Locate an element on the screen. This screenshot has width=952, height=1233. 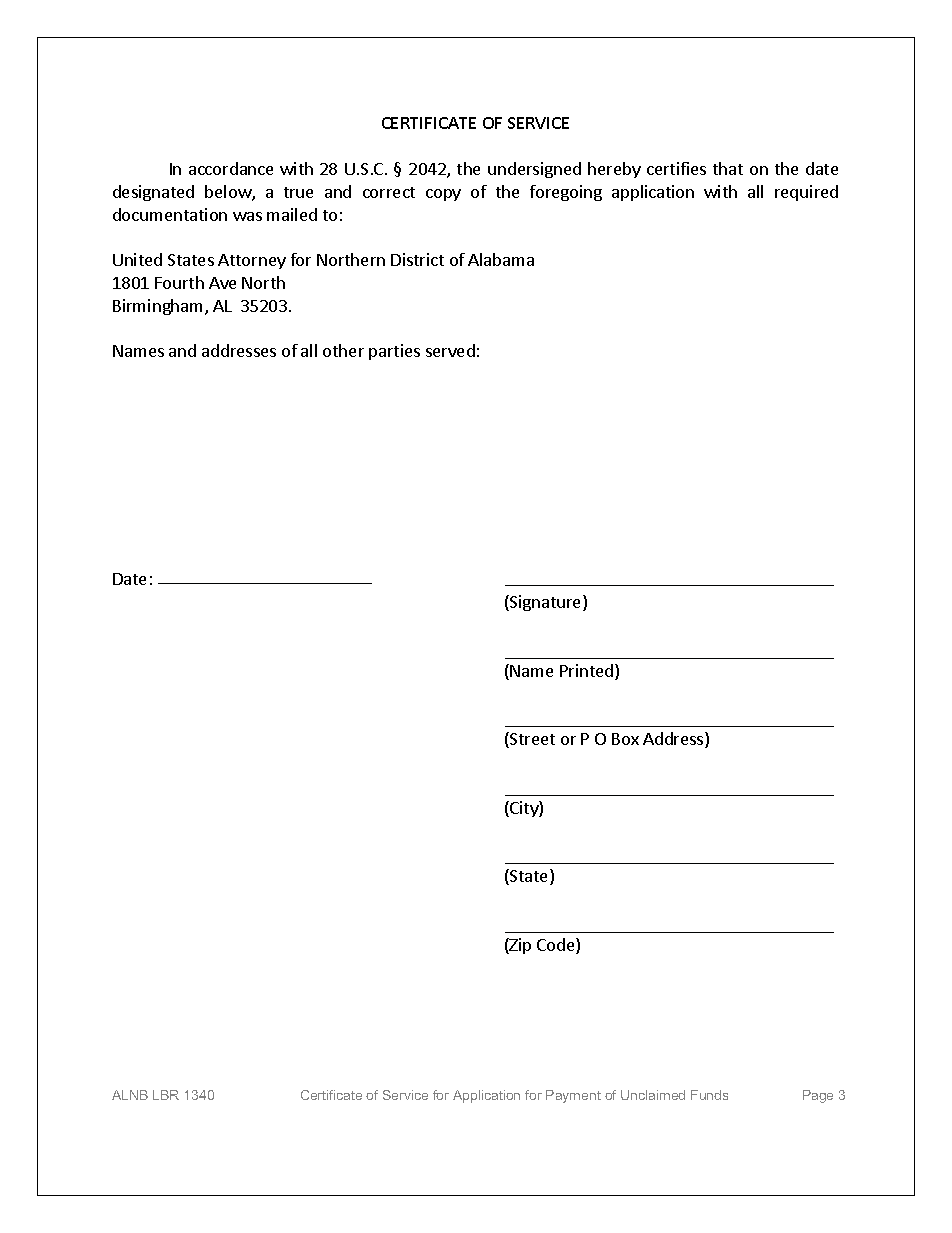
that is located at coordinates (728, 168).
